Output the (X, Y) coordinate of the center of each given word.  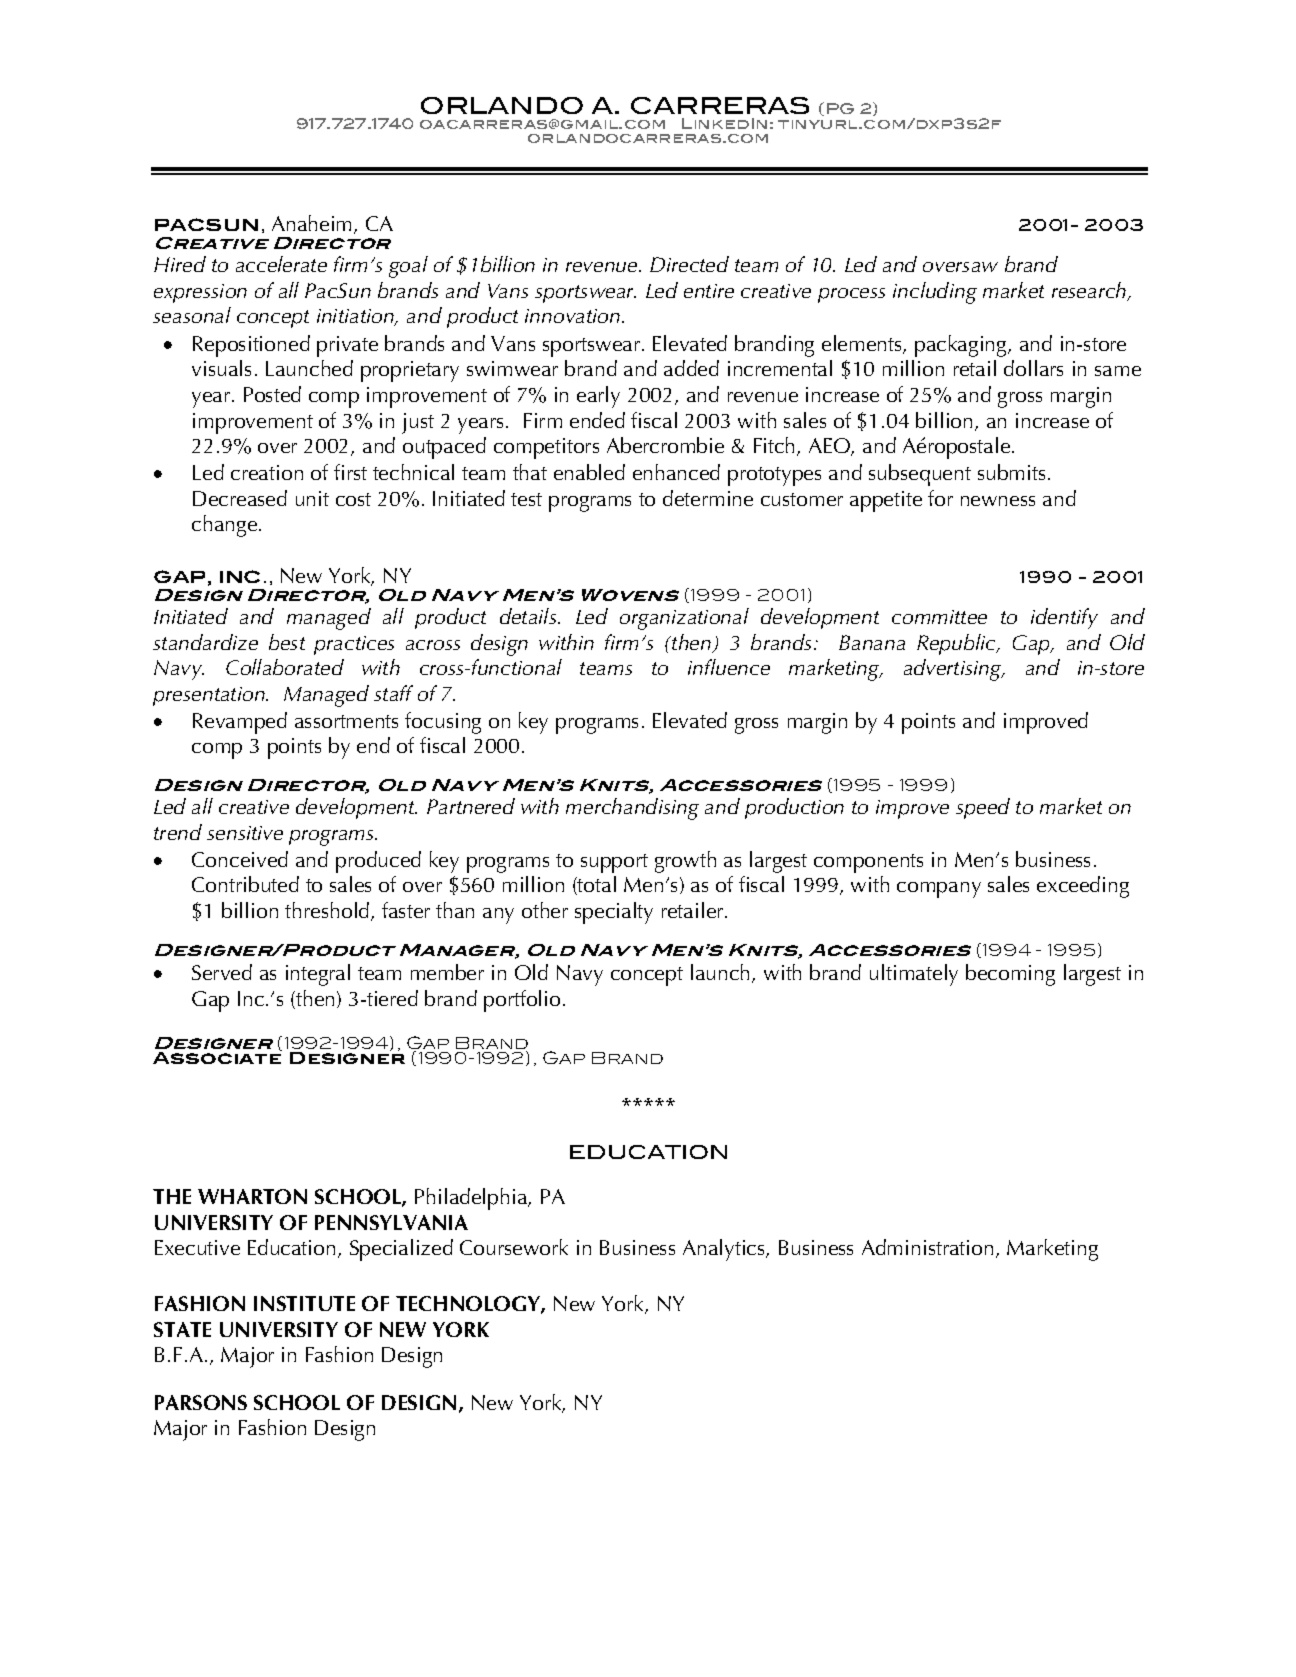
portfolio (522, 1001)
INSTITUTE (304, 1303)
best (287, 642)
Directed (689, 264)
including (935, 293)
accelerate (281, 264)
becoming (1010, 975)
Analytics (725, 1250)
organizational (684, 619)
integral (318, 975)
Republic (958, 644)
